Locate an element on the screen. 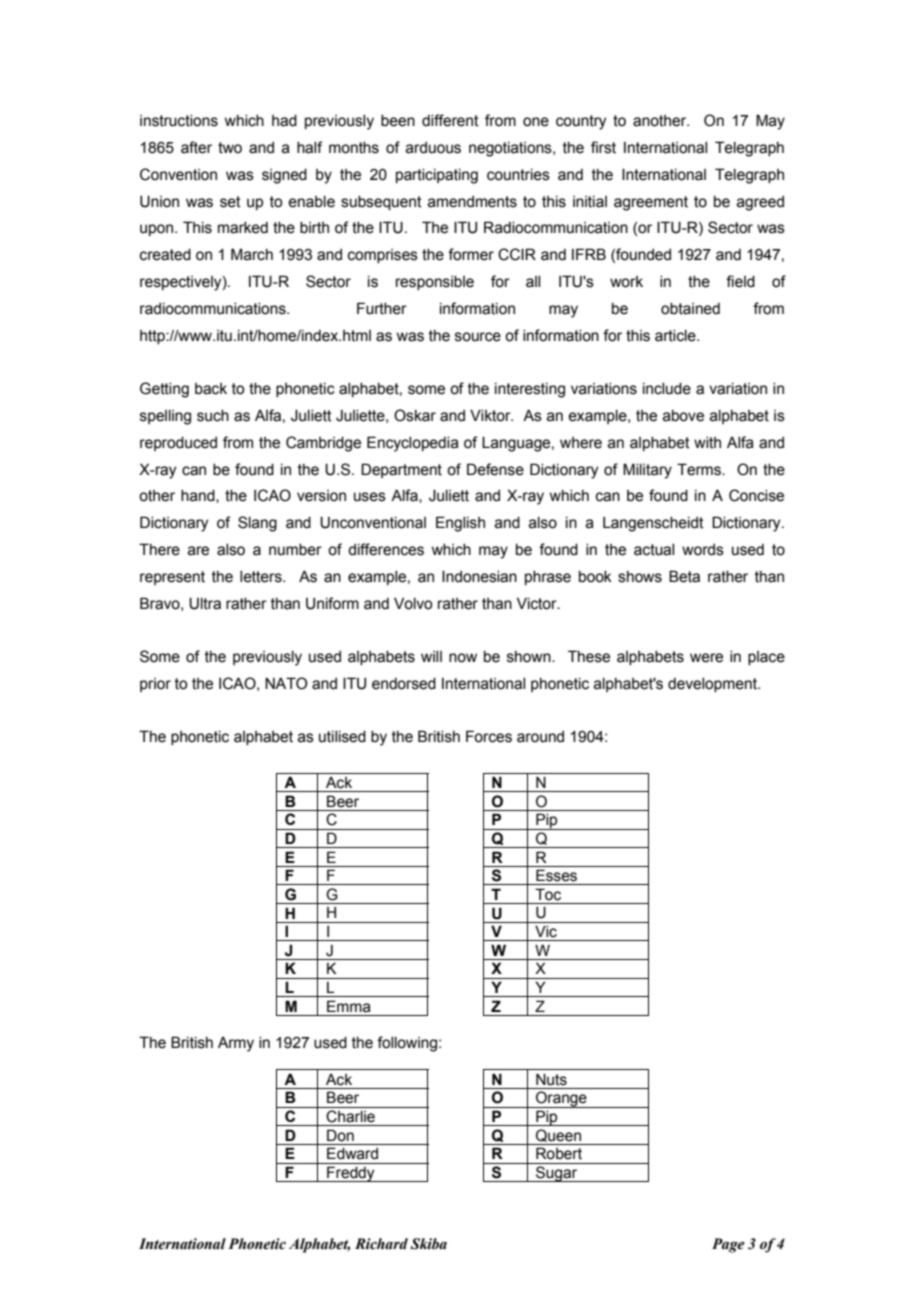  Forces is located at coordinates (489, 736).
